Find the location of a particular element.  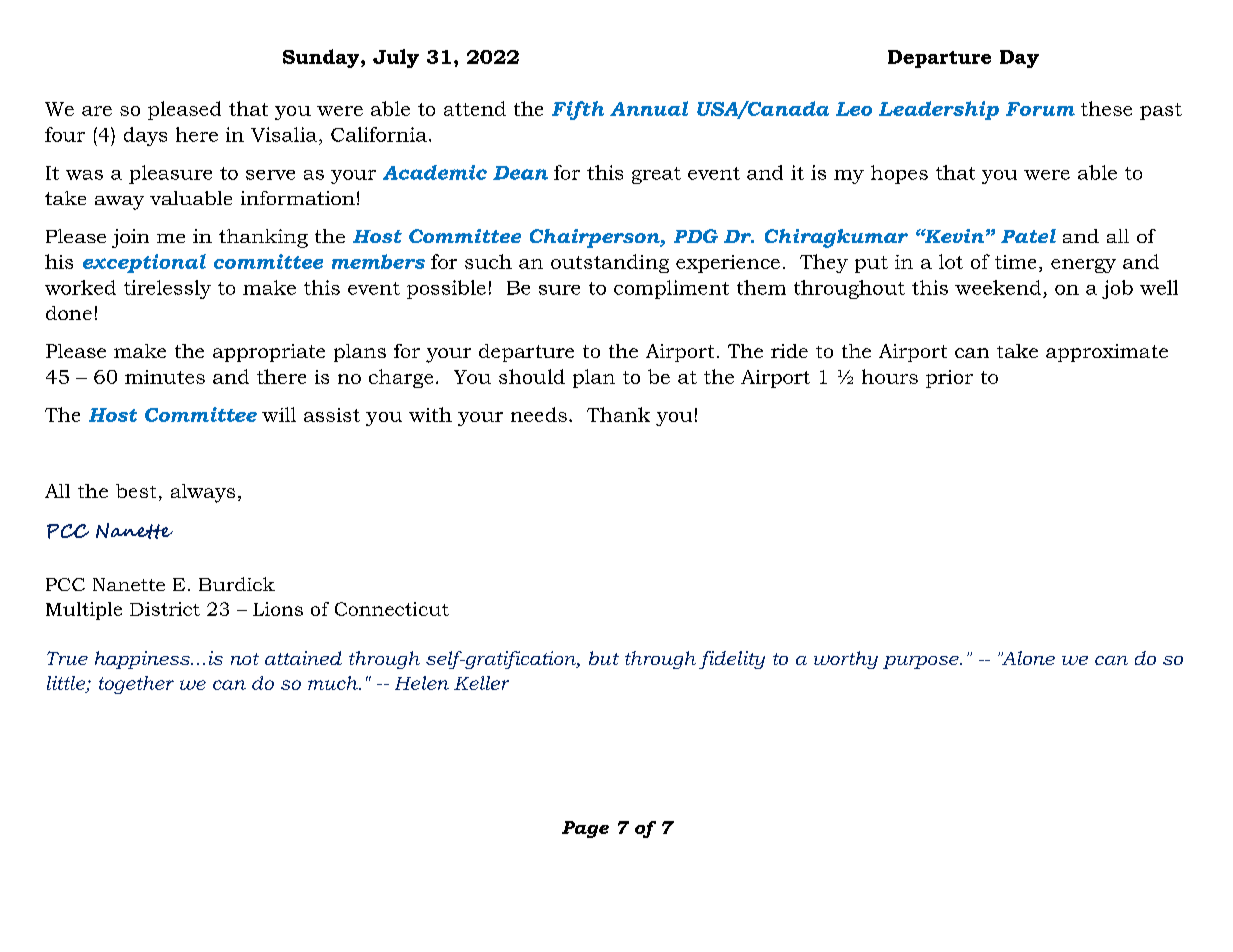

Forum is located at coordinates (1040, 109).
